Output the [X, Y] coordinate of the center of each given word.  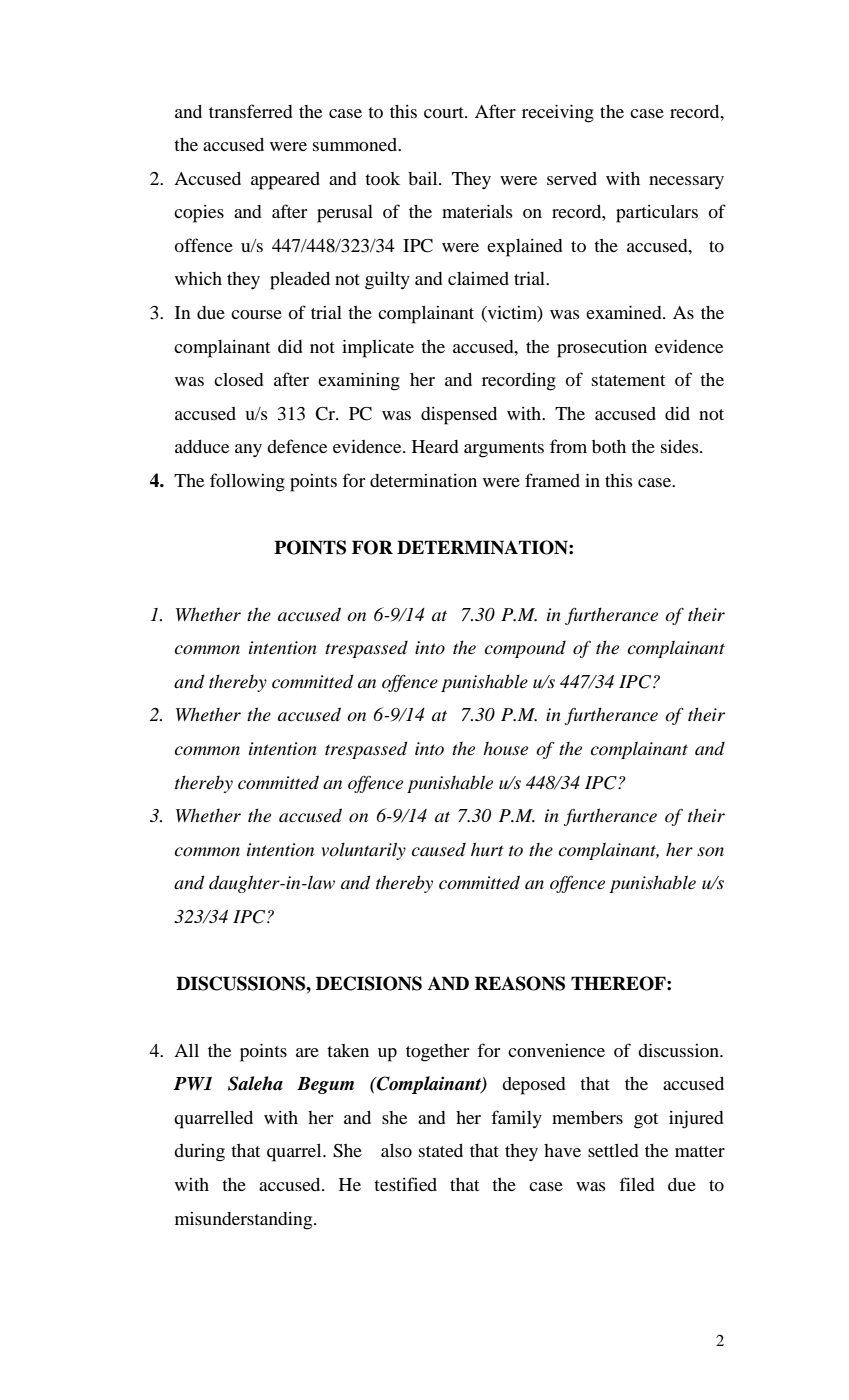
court [445, 112]
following [247, 482]
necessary [686, 183]
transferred [251, 111]
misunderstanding [245, 1221]
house [505, 749]
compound [525, 649]
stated [441, 1150]
